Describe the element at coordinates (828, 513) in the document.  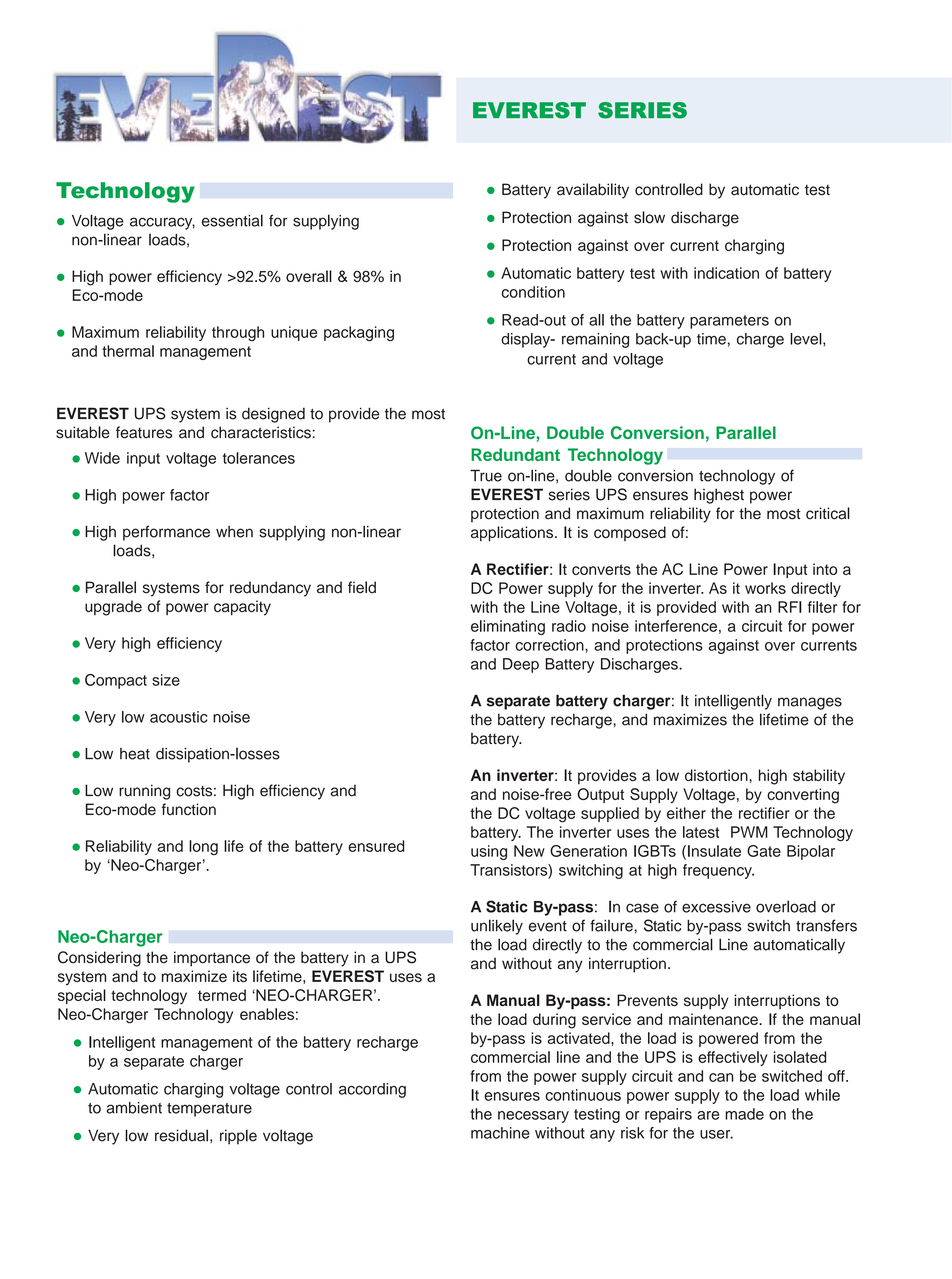
I see `critical` at that location.
